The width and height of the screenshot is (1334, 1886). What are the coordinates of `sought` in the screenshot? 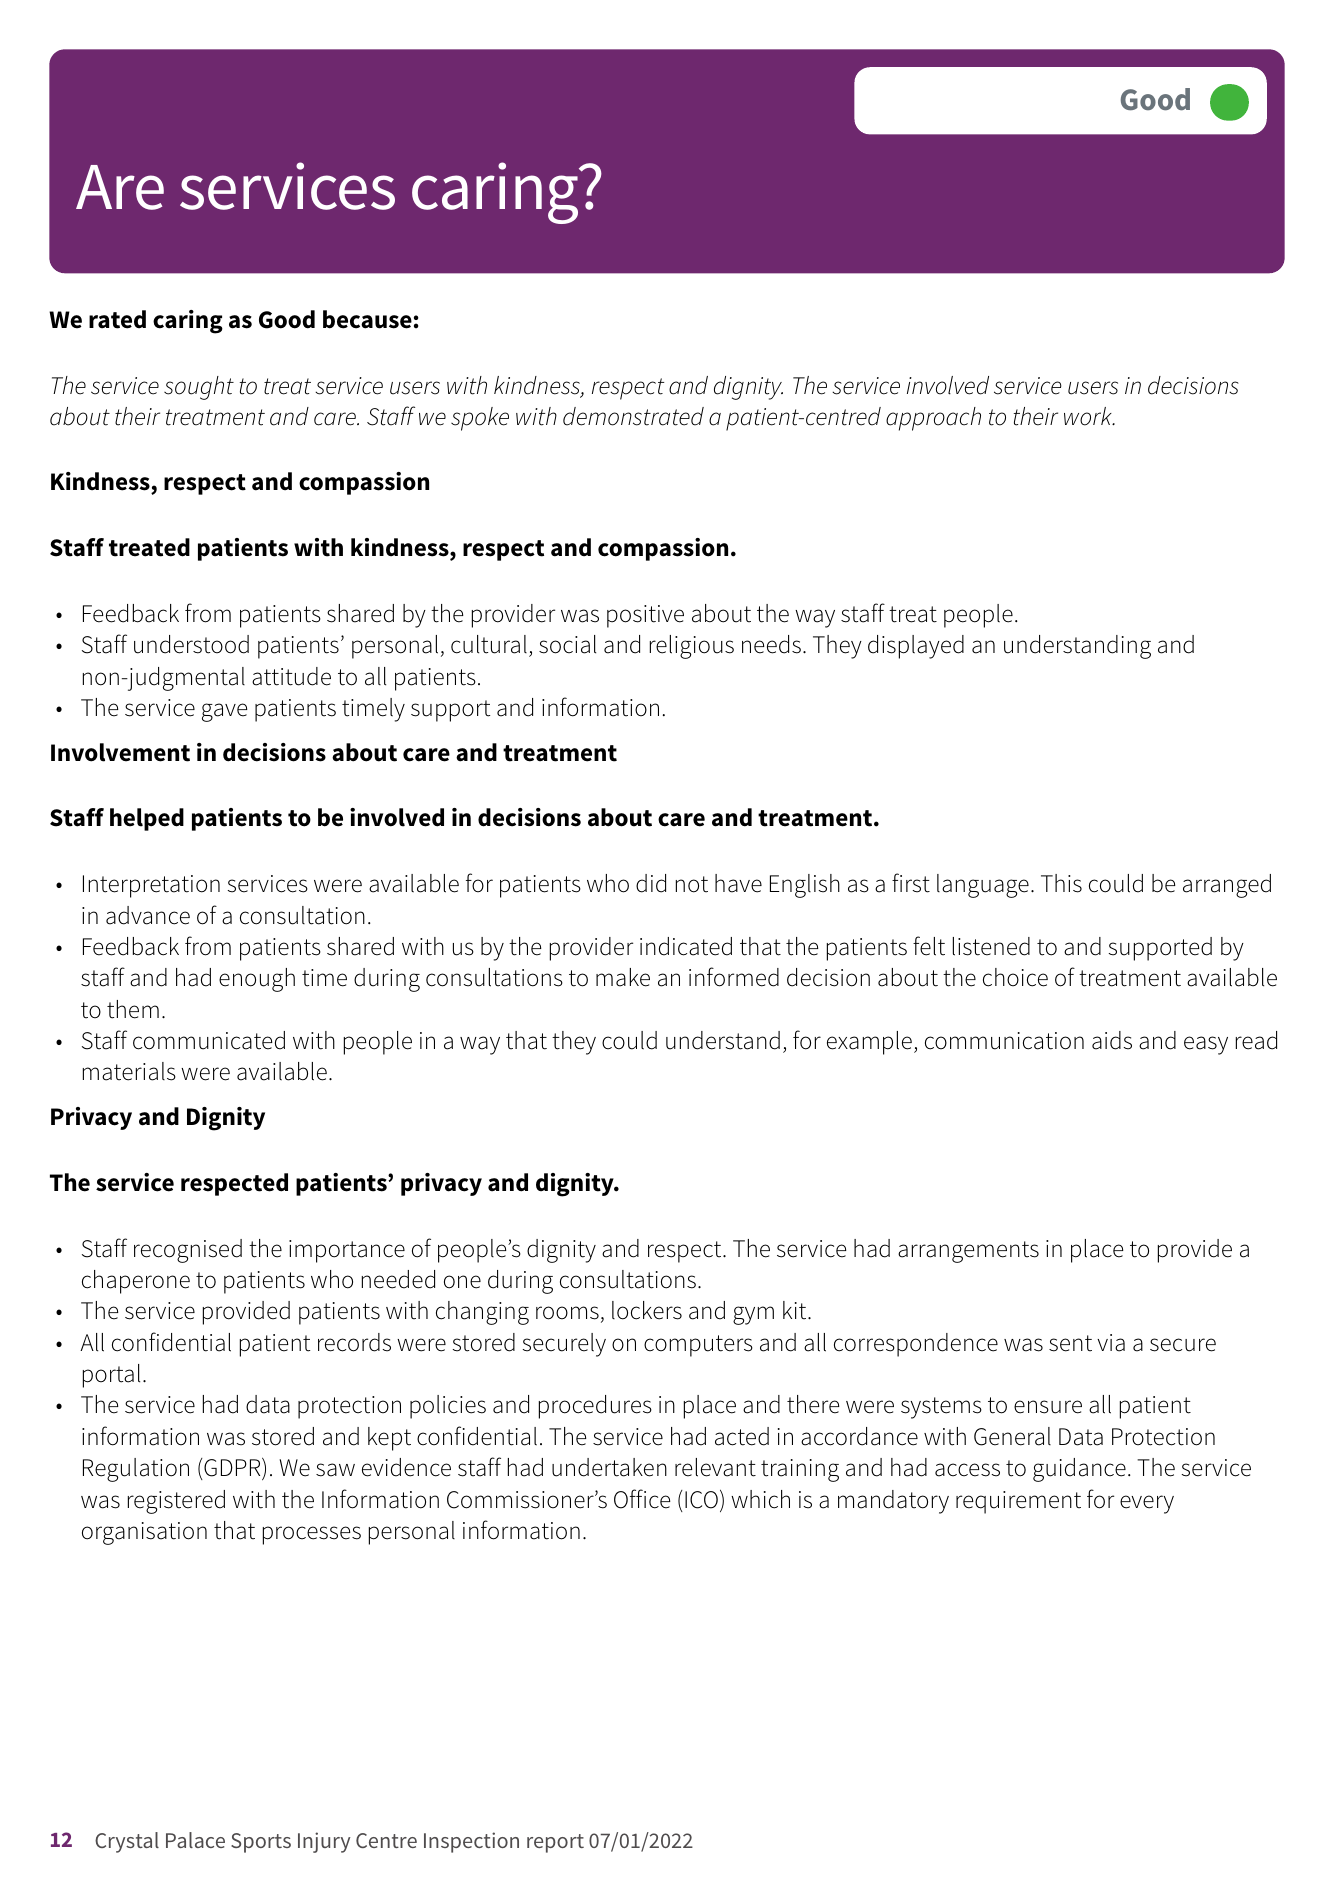 It's located at (199, 388).
